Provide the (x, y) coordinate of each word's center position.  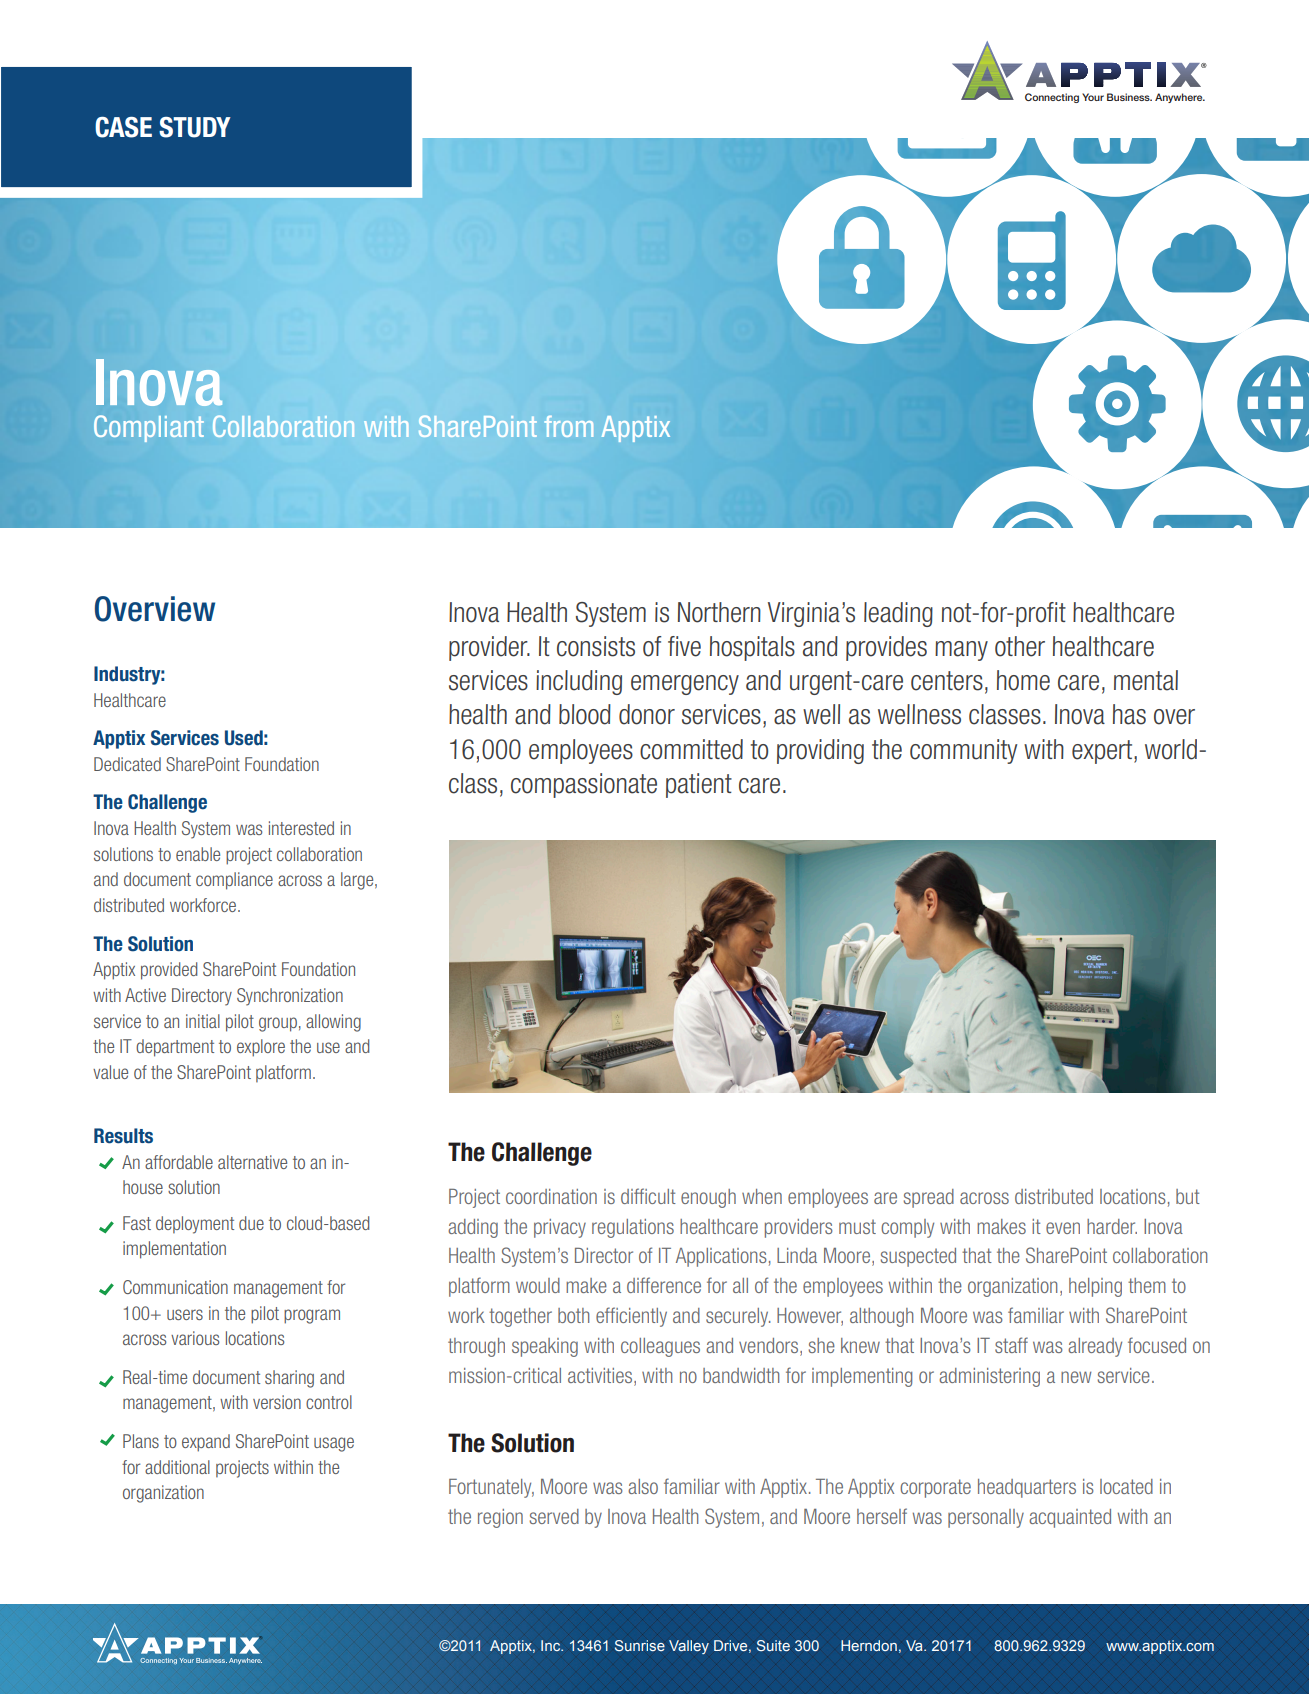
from (568, 426)
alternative (252, 1162)
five (684, 646)
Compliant (149, 428)
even (1063, 1228)
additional (177, 1467)
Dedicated (127, 764)
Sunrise (640, 1645)
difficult (648, 1196)
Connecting (1052, 98)
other (1020, 646)
